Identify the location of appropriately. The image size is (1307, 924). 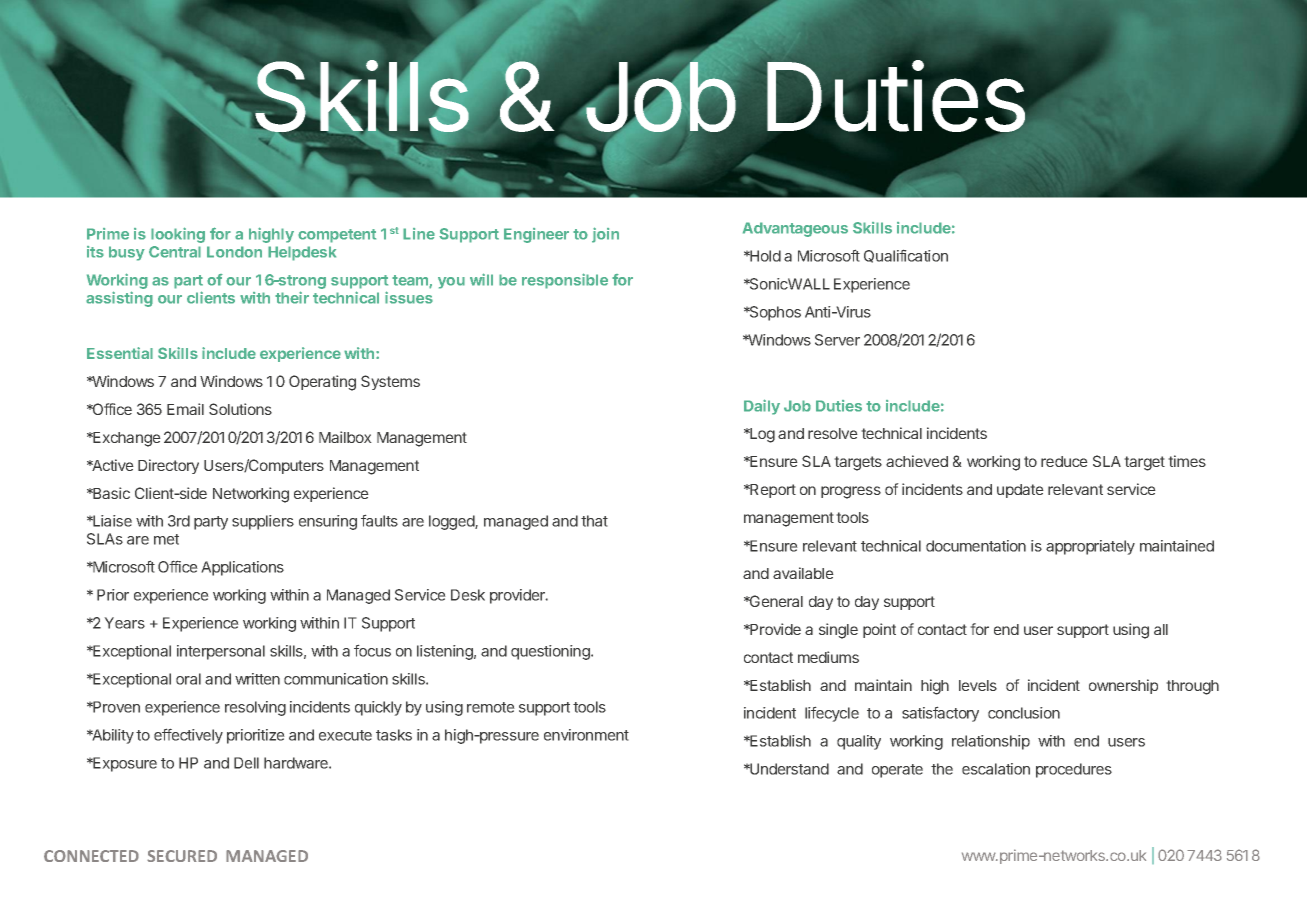
(1090, 547).
